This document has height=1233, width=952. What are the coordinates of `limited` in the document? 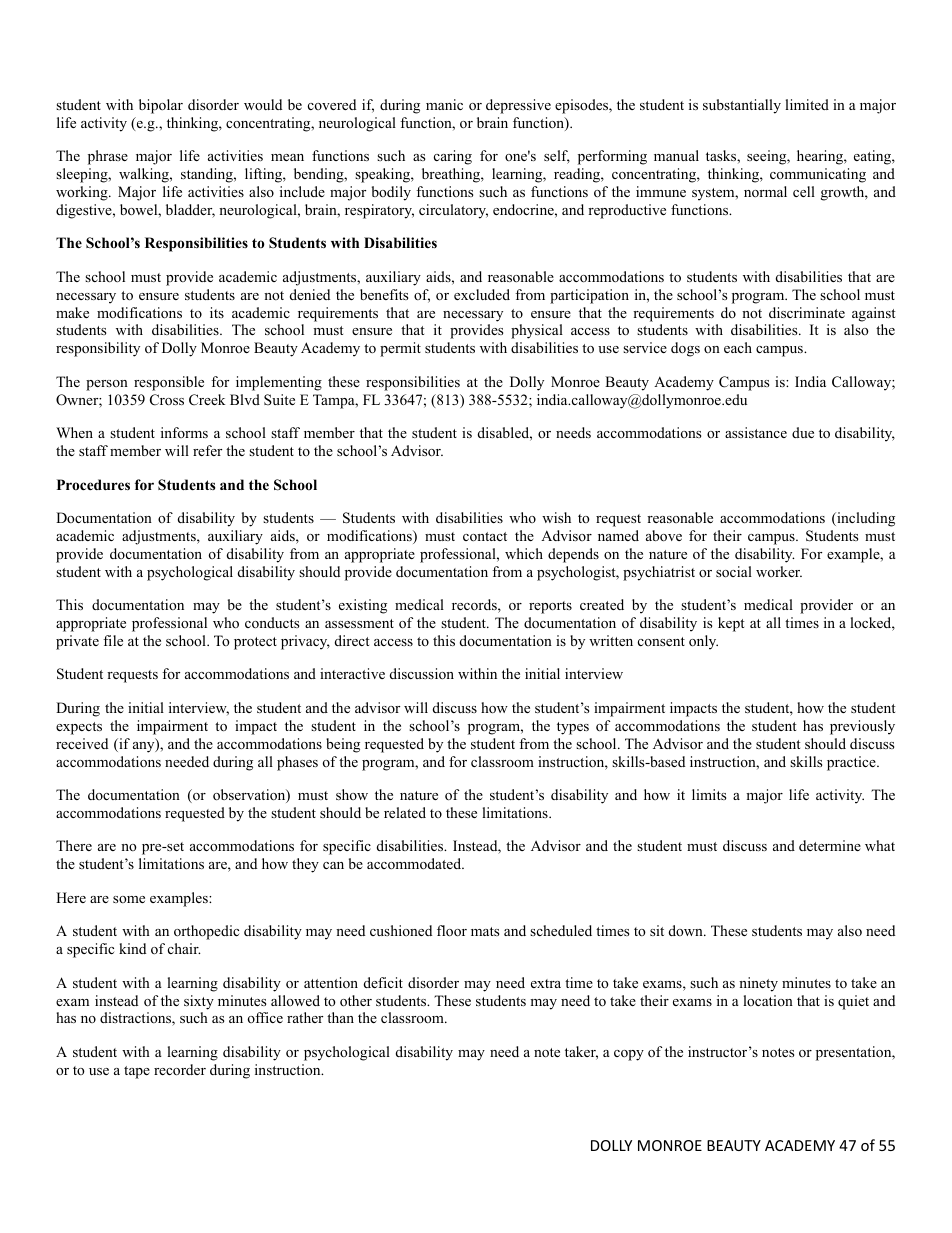 It's located at (807, 104).
